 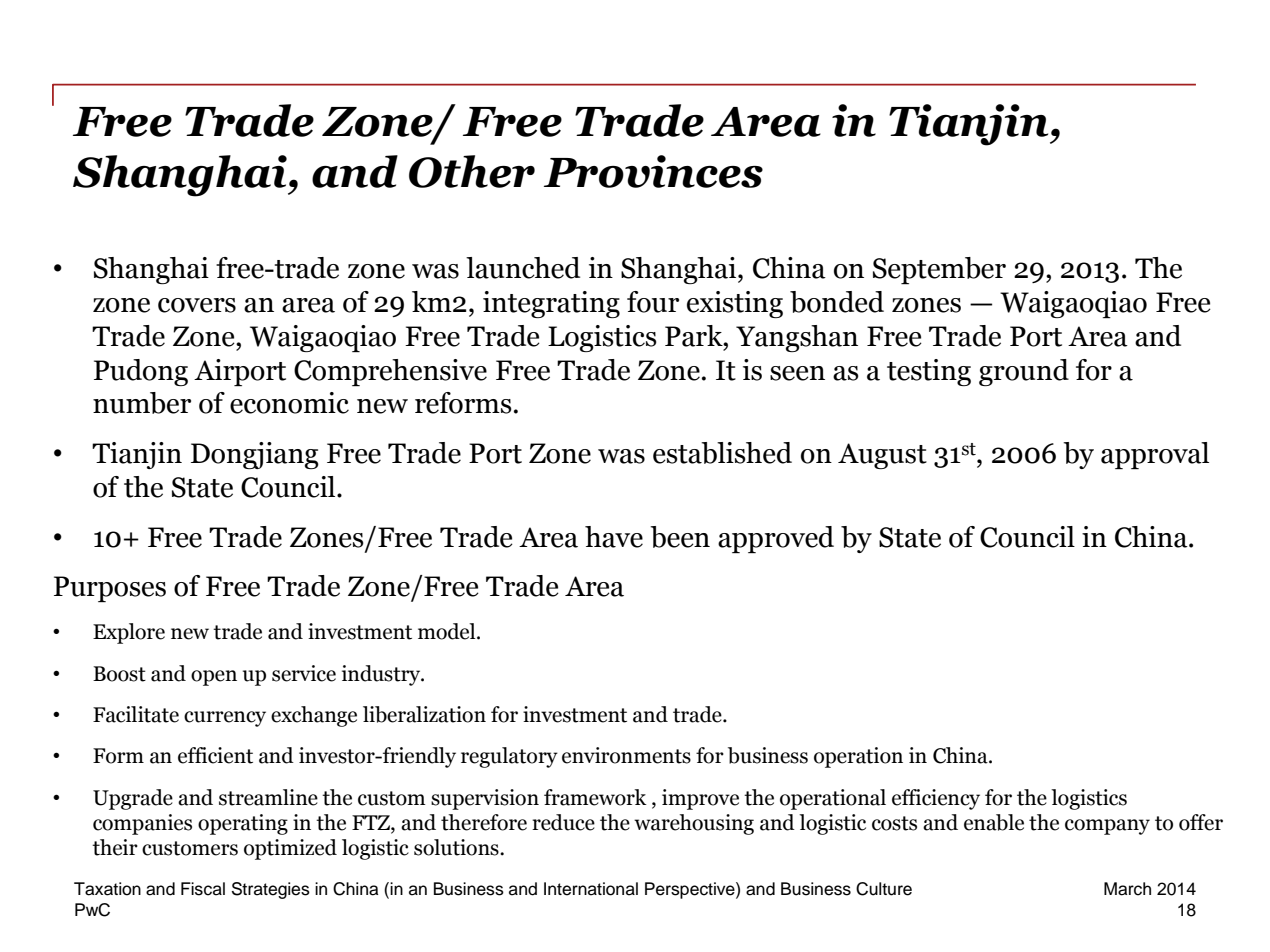 What do you see at coordinates (626, 755) in the screenshot?
I see `environments` at bounding box center [626, 755].
